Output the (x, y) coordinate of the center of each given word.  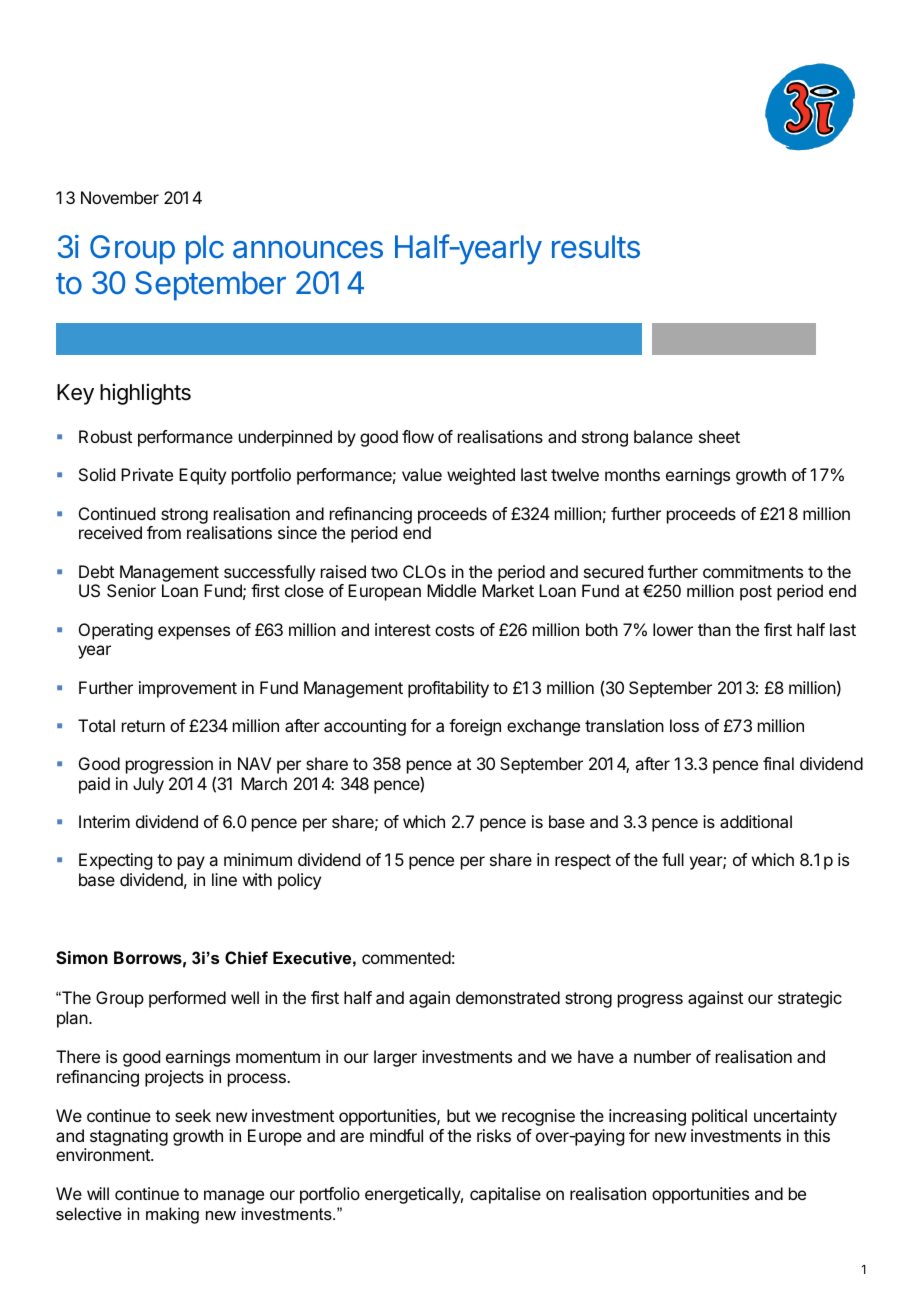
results (596, 247)
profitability (448, 689)
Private (147, 474)
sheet (719, 436)
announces (308, 250)
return (143, 726)
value (422, 474)
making (172, 1215)
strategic (810, 999)
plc (205, 250)
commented (406, 957)
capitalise (505, 1195)
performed (187, 999)
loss (684, 725)
